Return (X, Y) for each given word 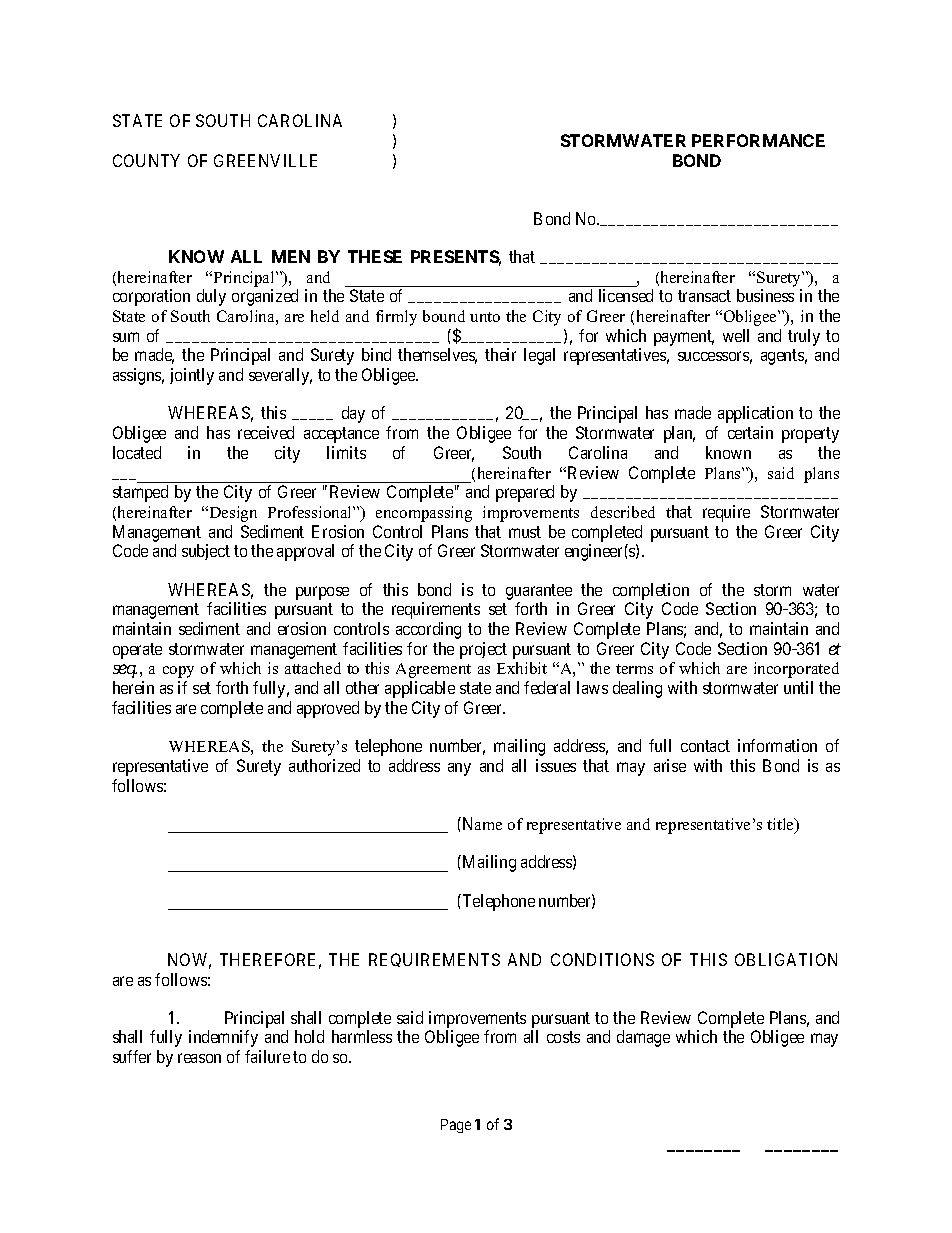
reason (199, 1058)
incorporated (796, 670)
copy (178, 672)
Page (456, 1126)
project (483, 650)
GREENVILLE (265, 160)
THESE (375, 256)
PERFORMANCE (758, 140)
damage (643, 1038)
